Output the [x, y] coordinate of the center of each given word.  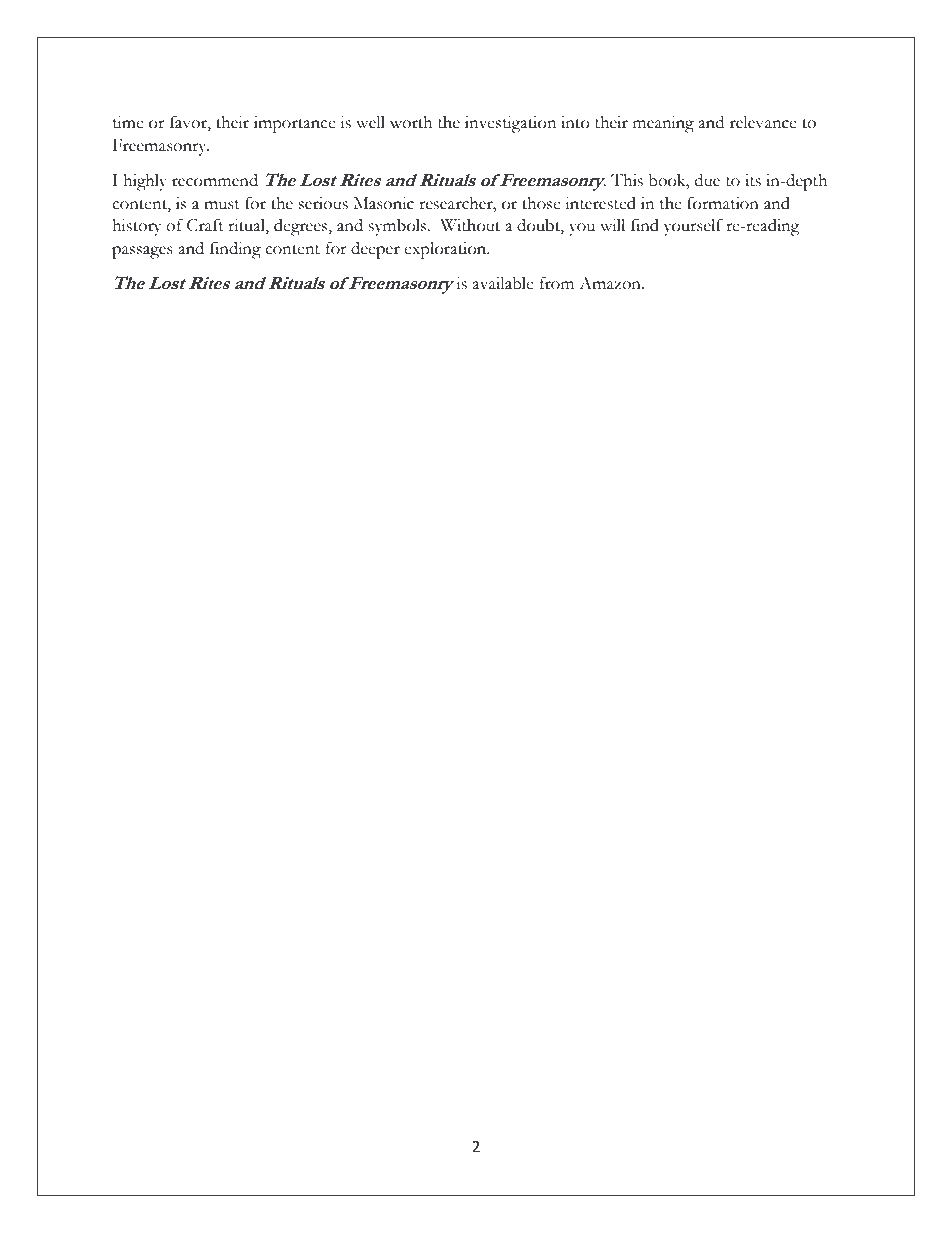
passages [142, 252]
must [222, 205]
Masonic [384, 203]
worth [411, 122]
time [128, 122]
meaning [663, 124]
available [503, 283]
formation [723, 203]
